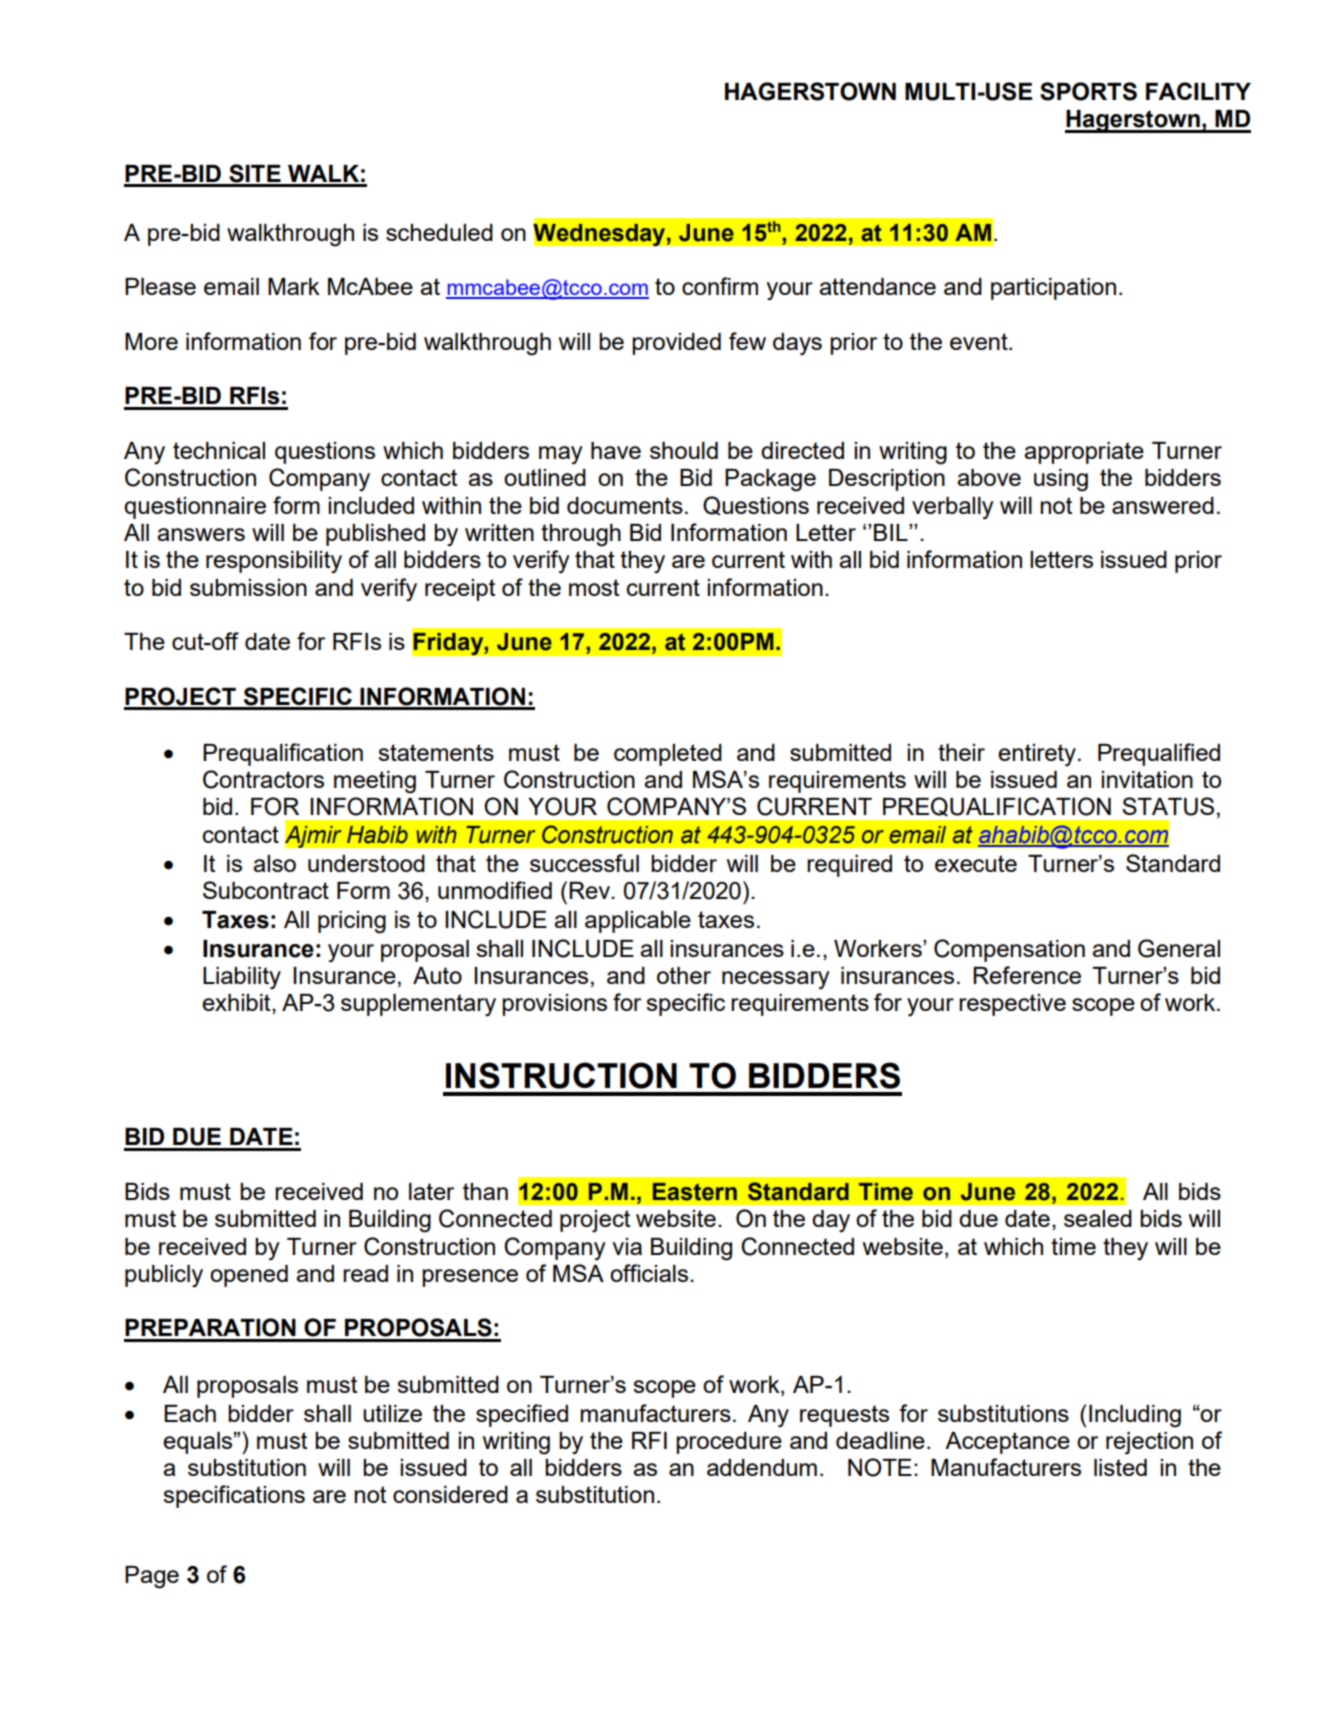 The width and height of the page is (1321, 1709). I want to click on Page, so click(152, 1577).
